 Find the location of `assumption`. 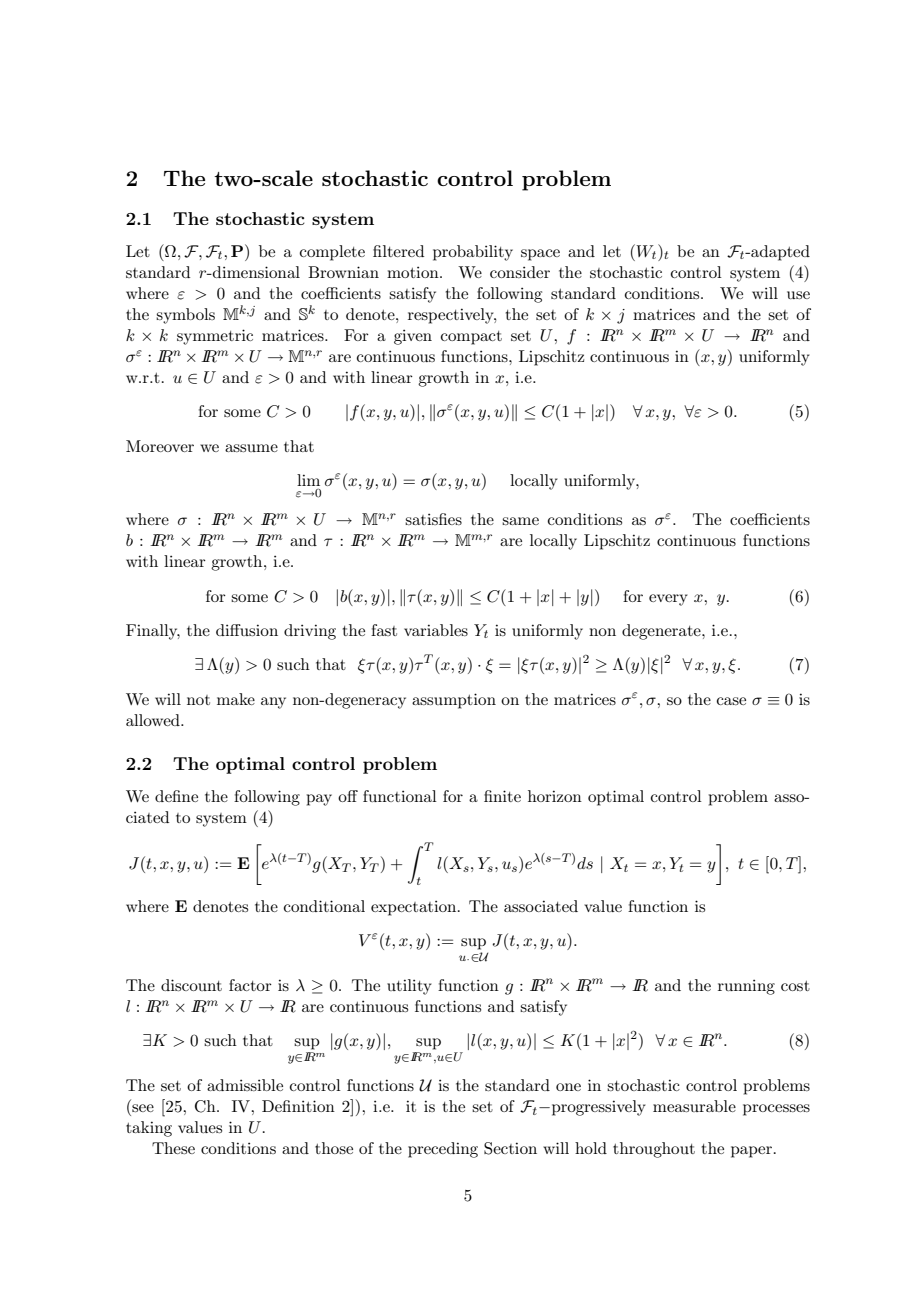

assumption is located at coordinates (454, 701).
